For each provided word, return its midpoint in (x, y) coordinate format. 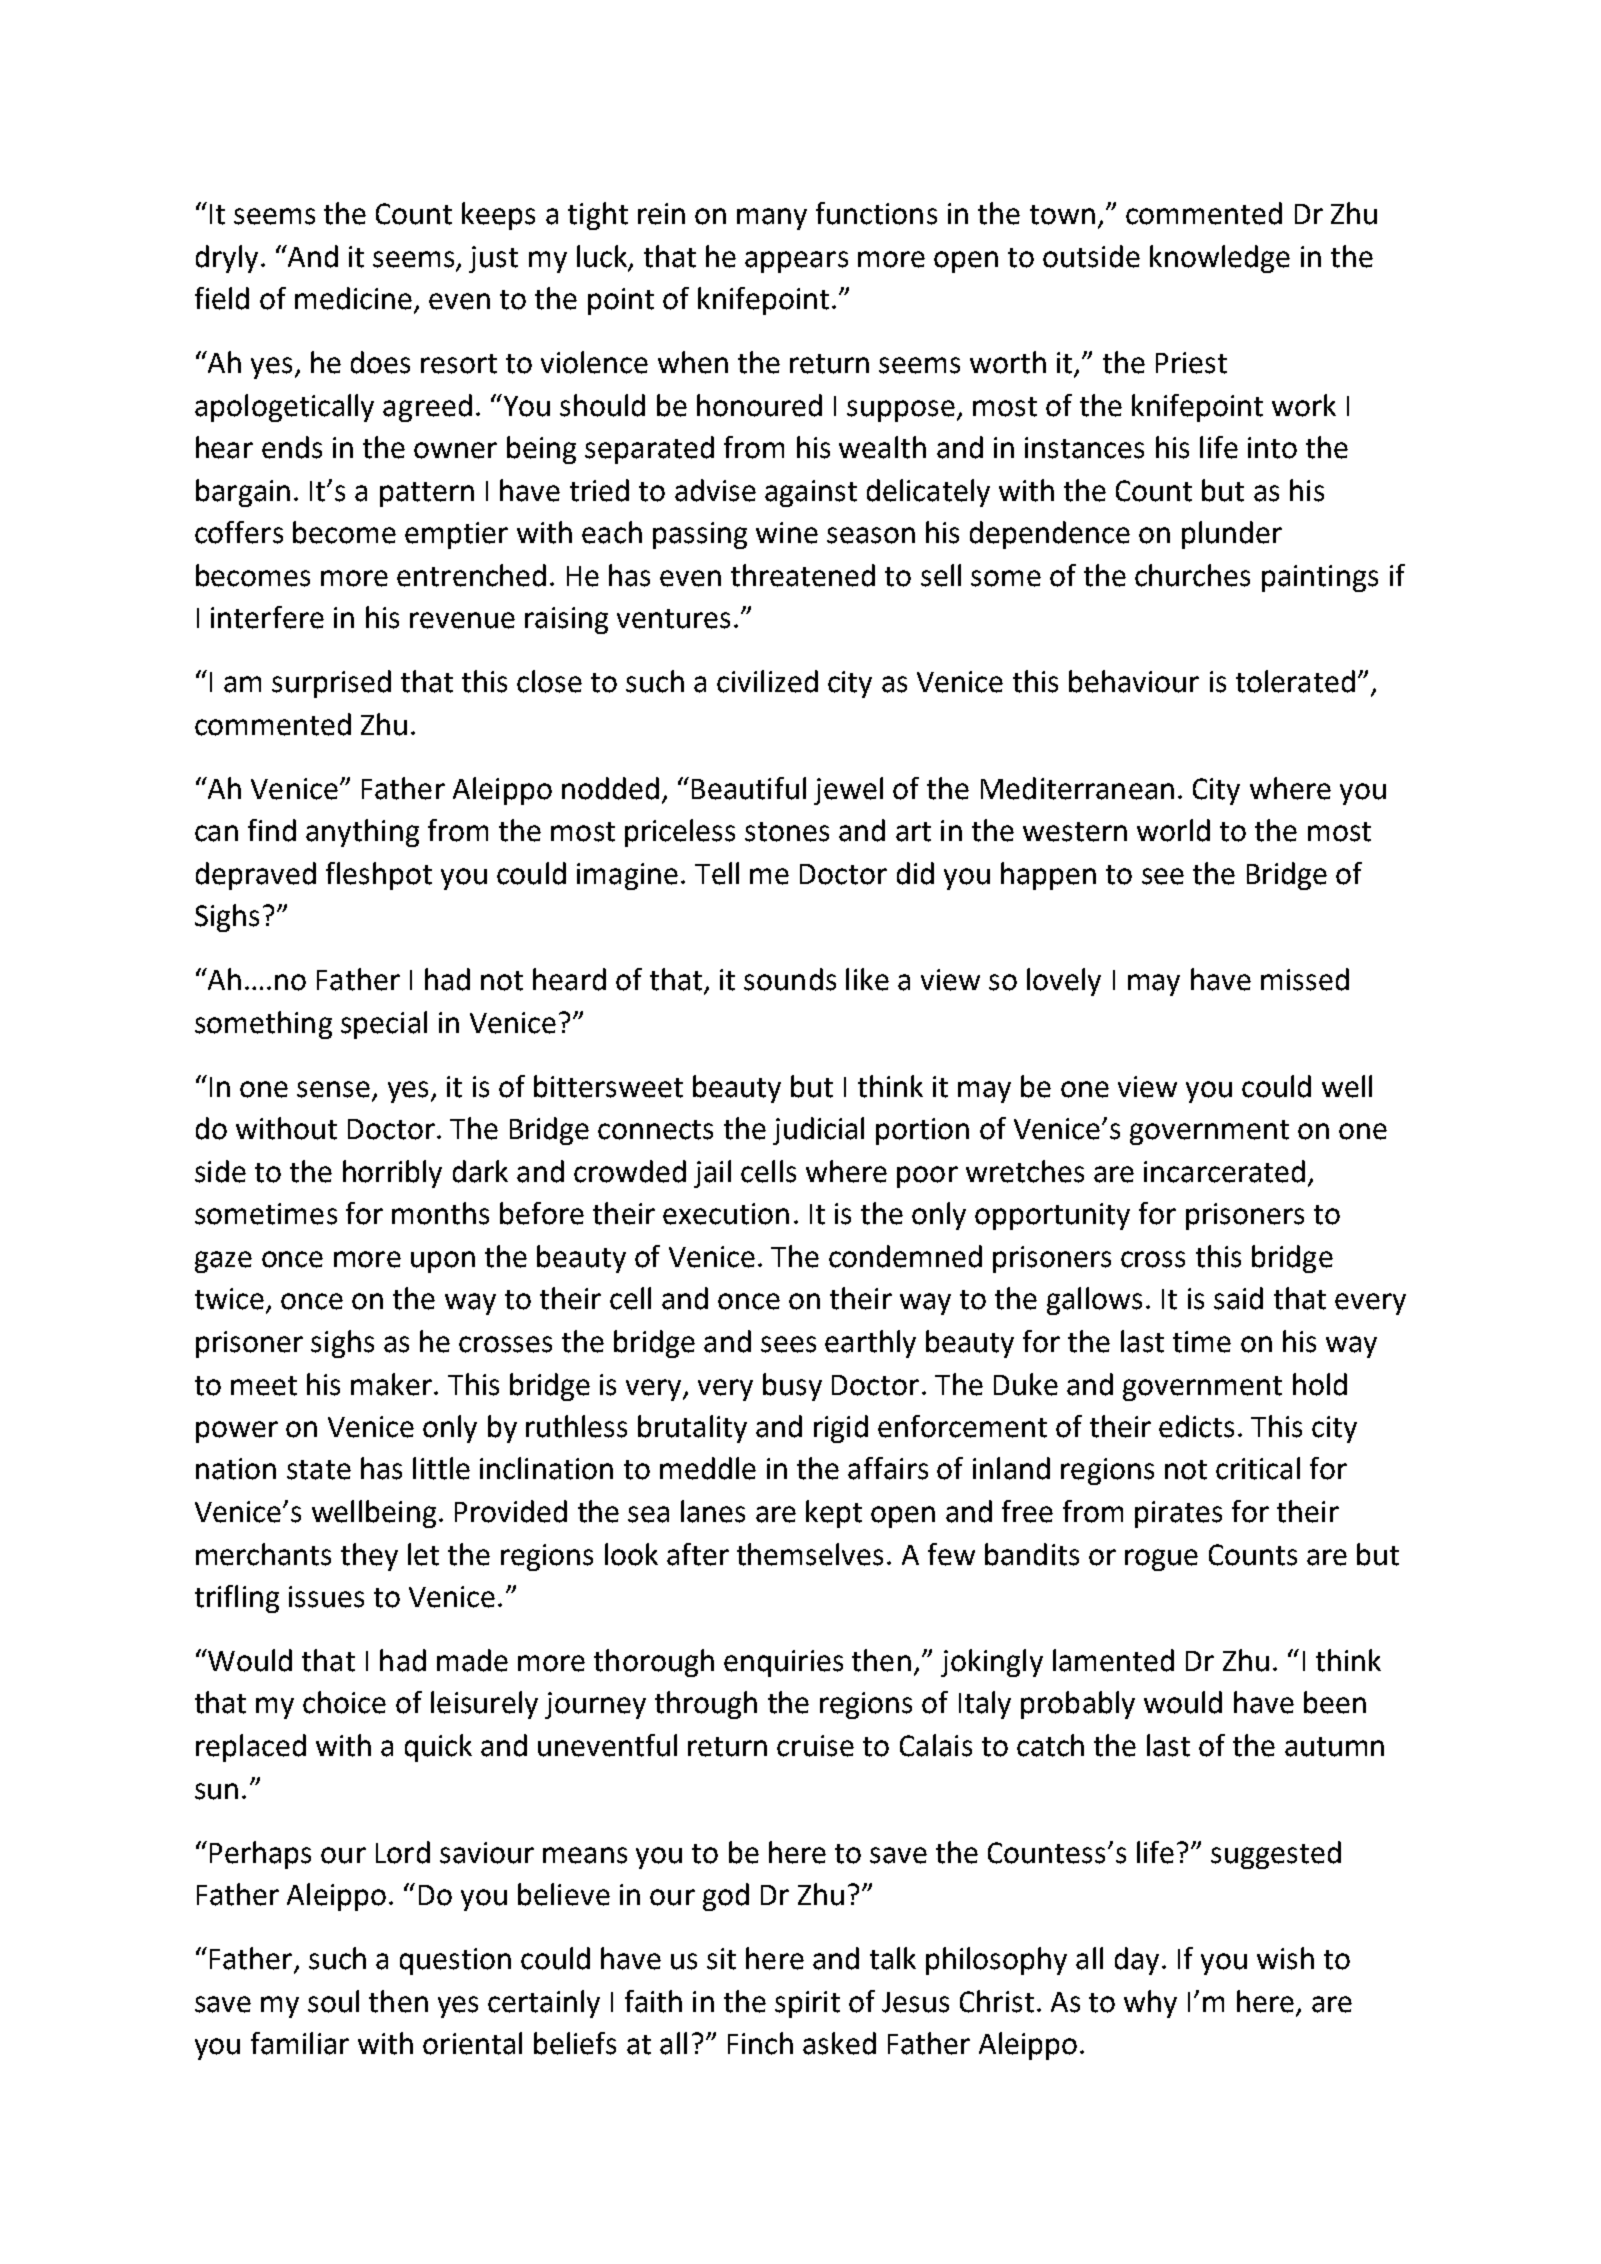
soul (333, 2001)
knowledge (1220, 259)
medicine (353, 298)
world (1173, 830)
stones (787, 832)
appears (796, 262)
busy (792, 1387)
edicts (1196, 1426)
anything (362, 833)
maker (391, 1384)
